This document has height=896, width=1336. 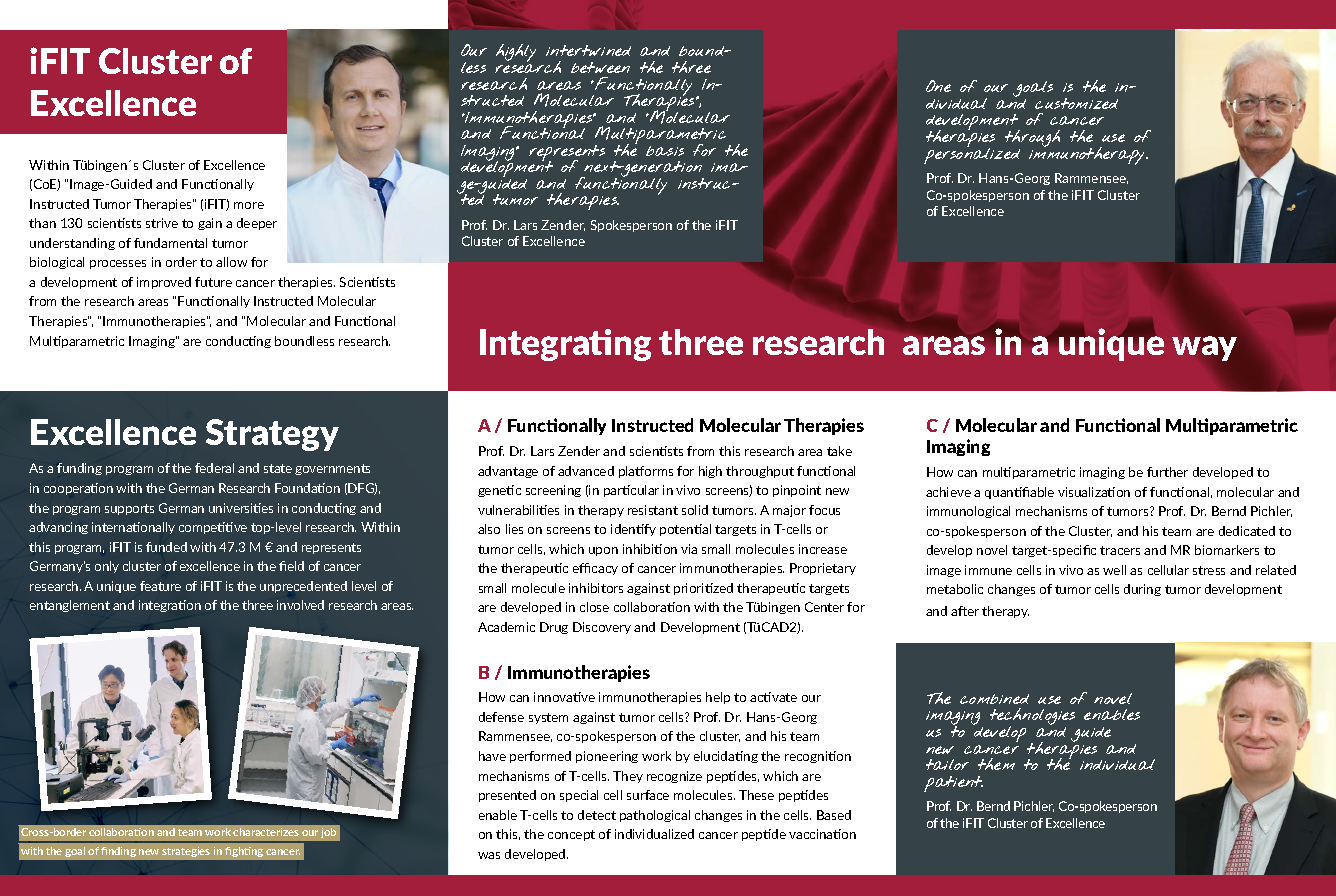 What do you see at coordinates (266, 832) in the document?
I see `characterizes` at bounding box center [266, 832].
